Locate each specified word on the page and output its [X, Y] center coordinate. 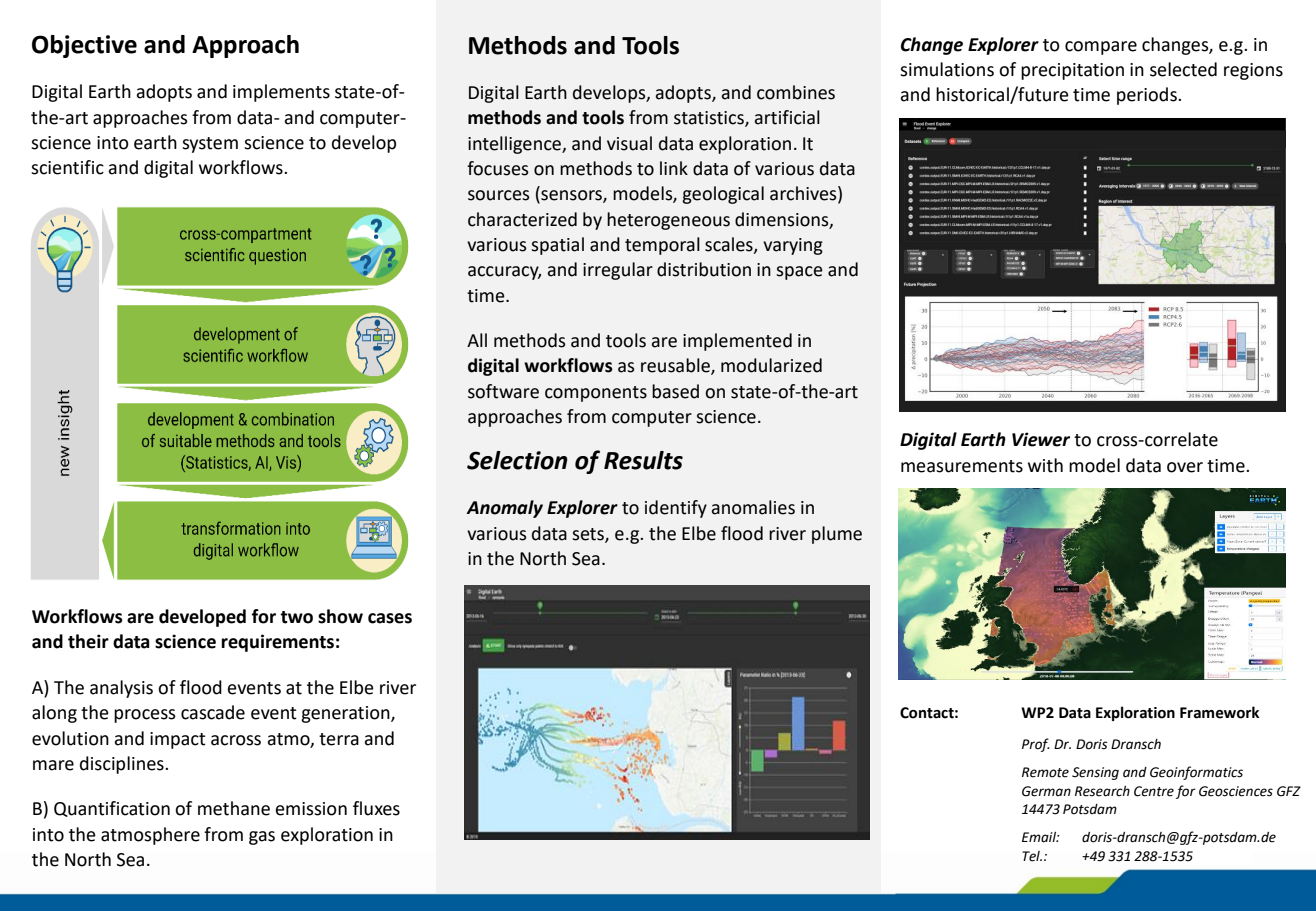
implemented [737, 342]
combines [796, 92]
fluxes [376, 808]
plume [837, 535]
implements [281, 93]
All [477, 340]
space [799, 273]
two [296, 617]
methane [234, 808]
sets [589, 535]
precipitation [1072, 71]
